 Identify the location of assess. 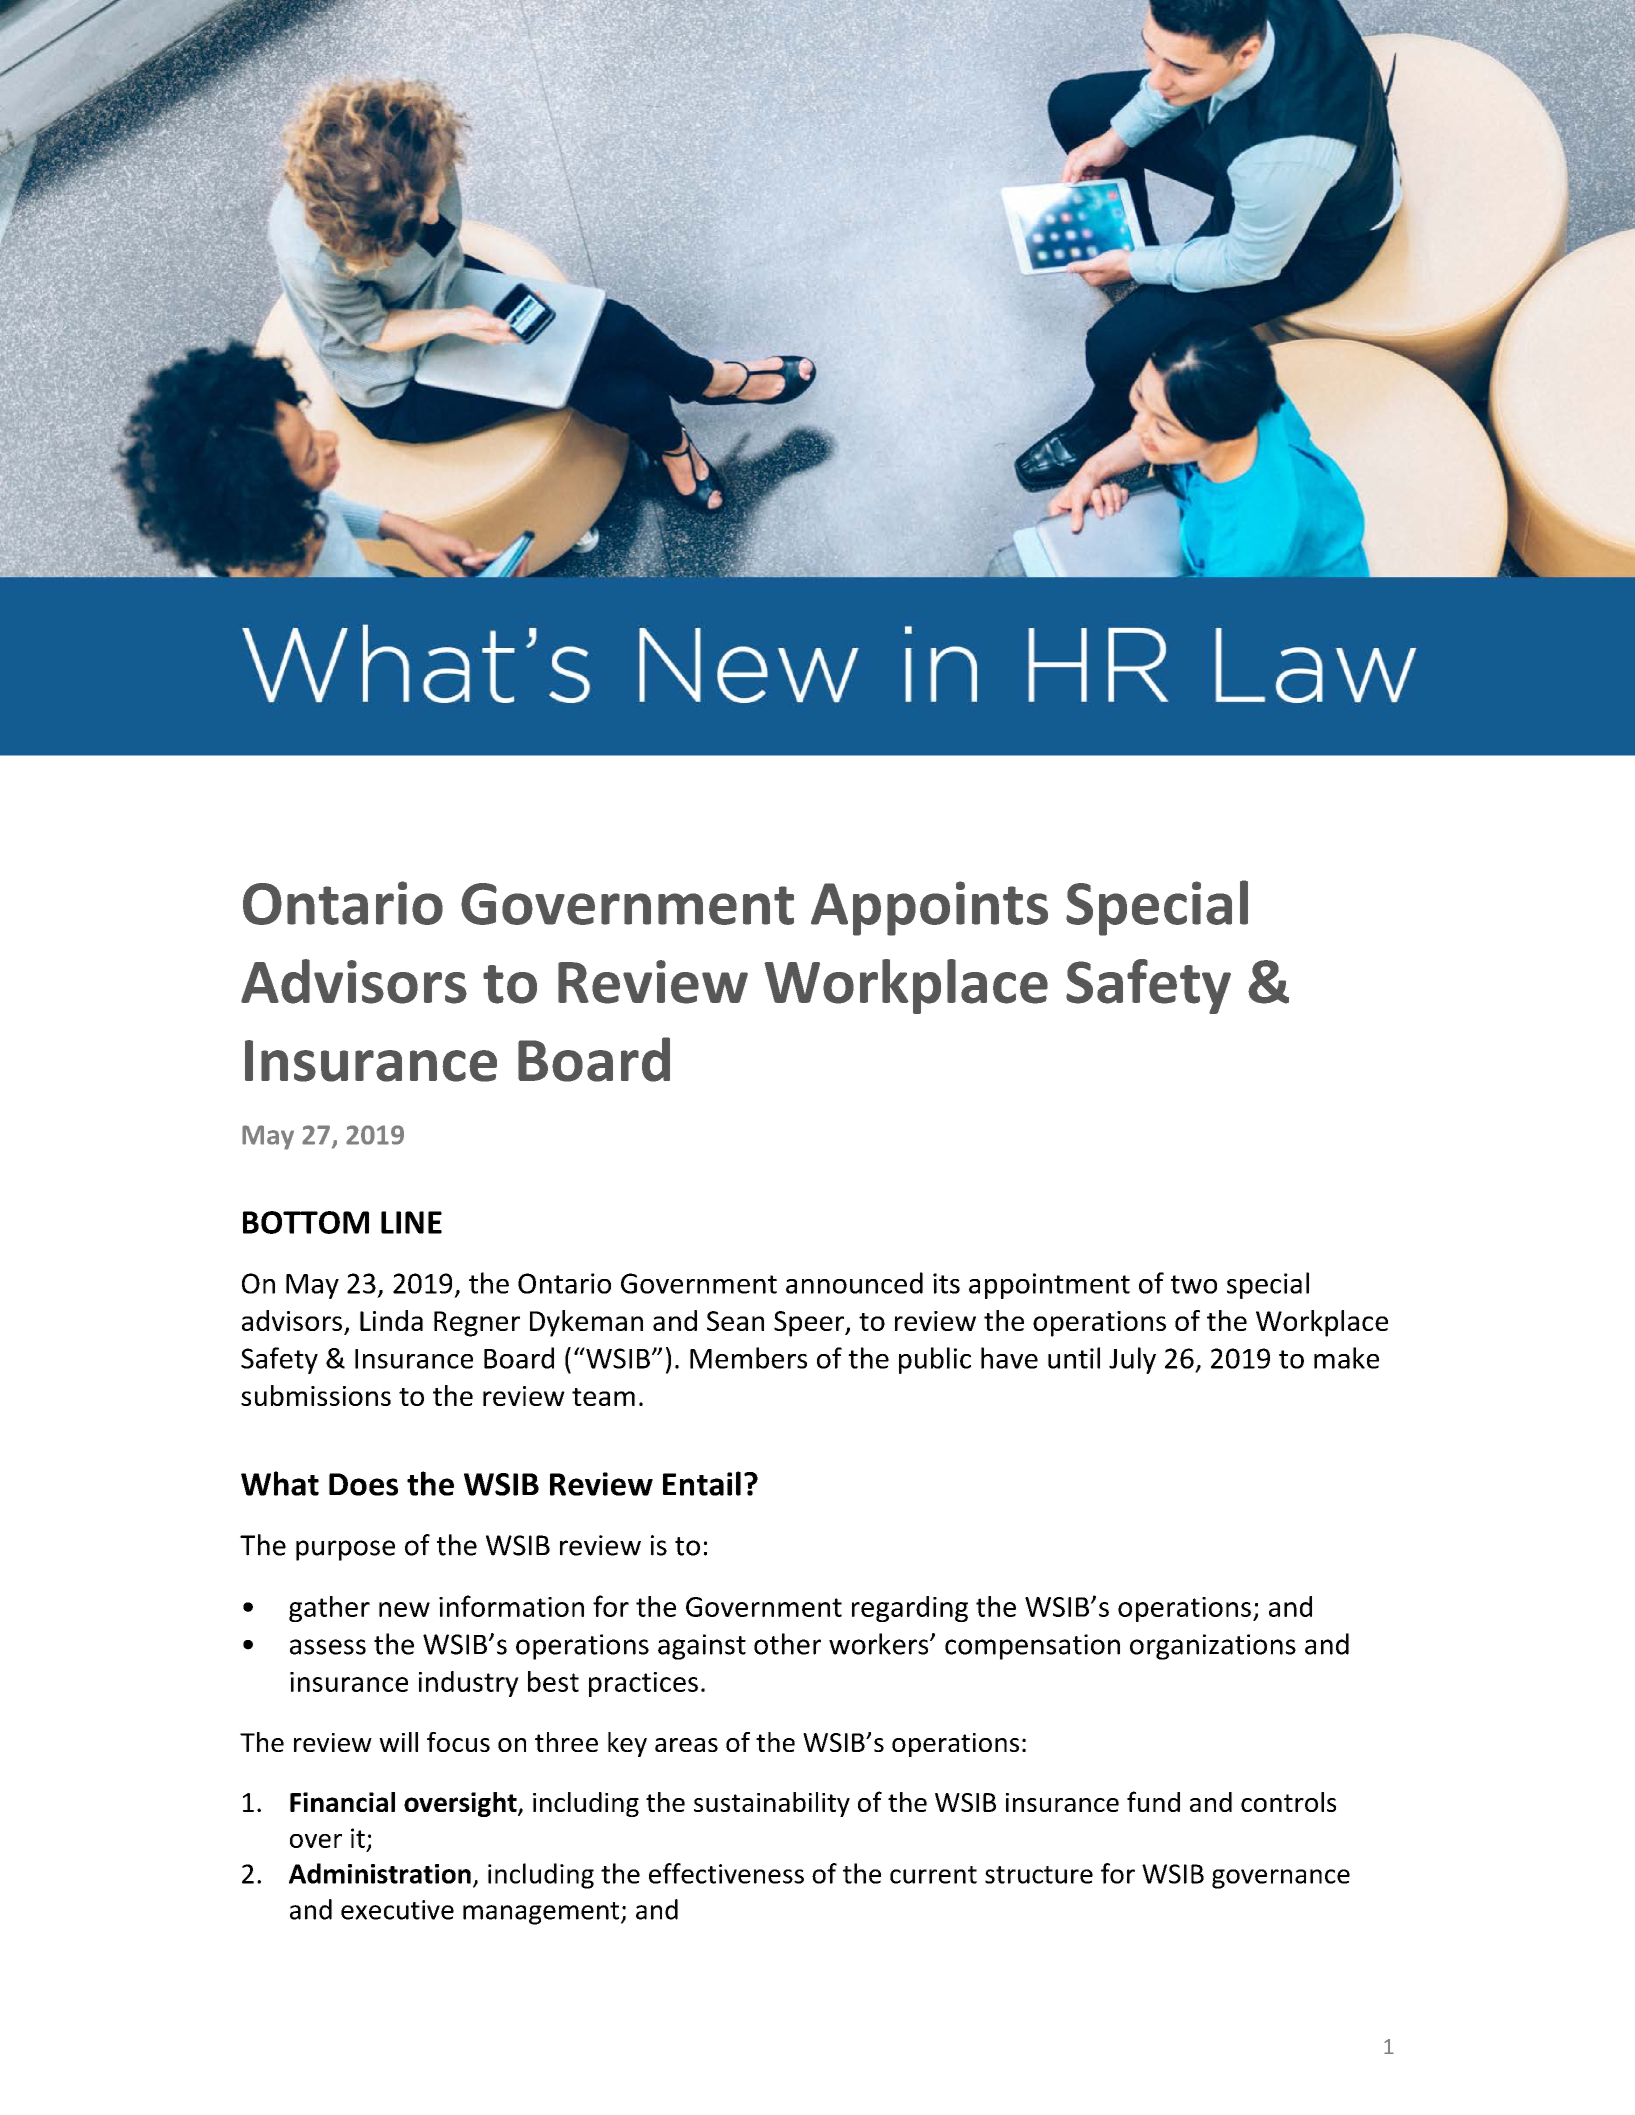
(328, 1647).
